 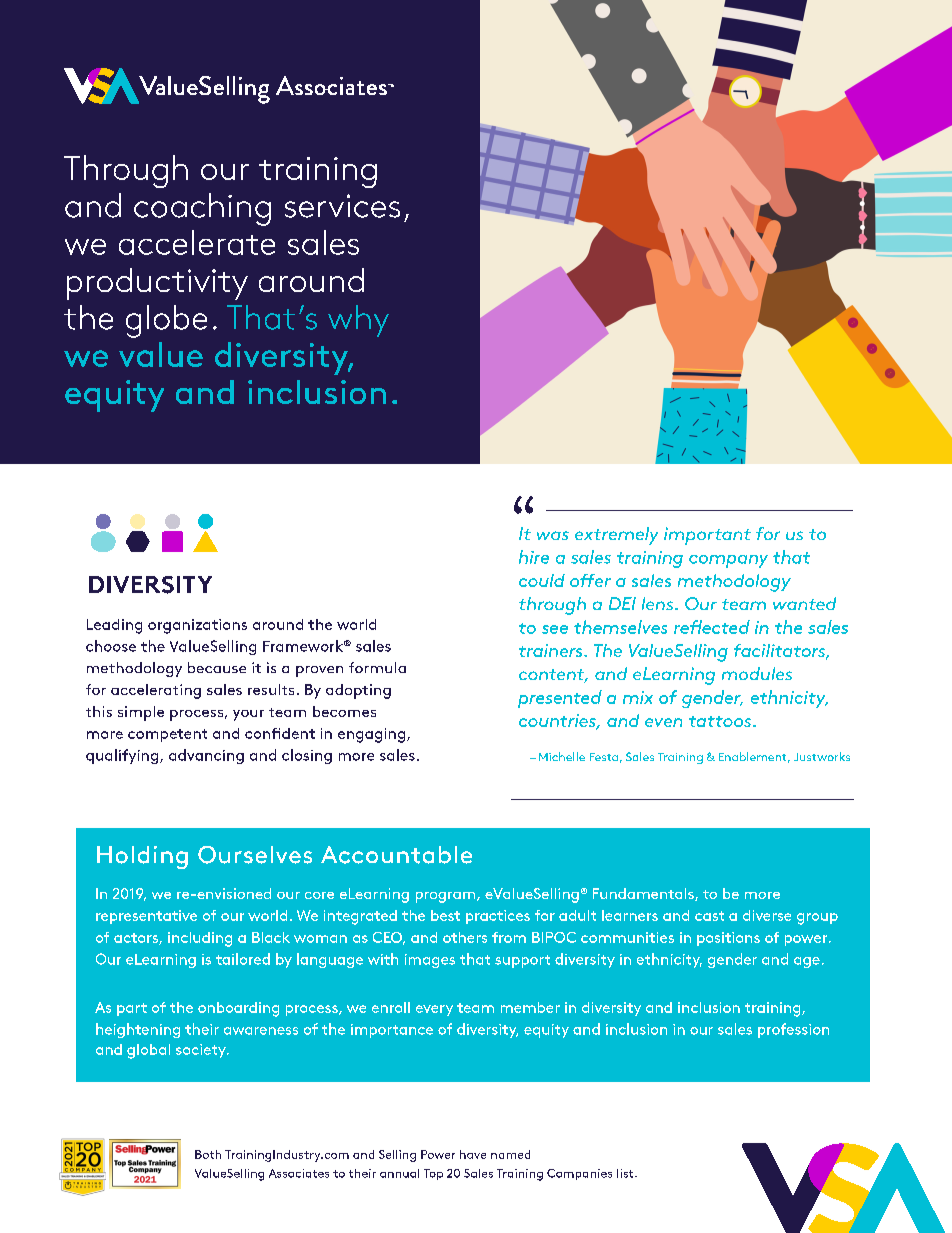 What do you see at coordinates (626, 1173) in the page?
I see `list` at bounding box center [626, 1173].
